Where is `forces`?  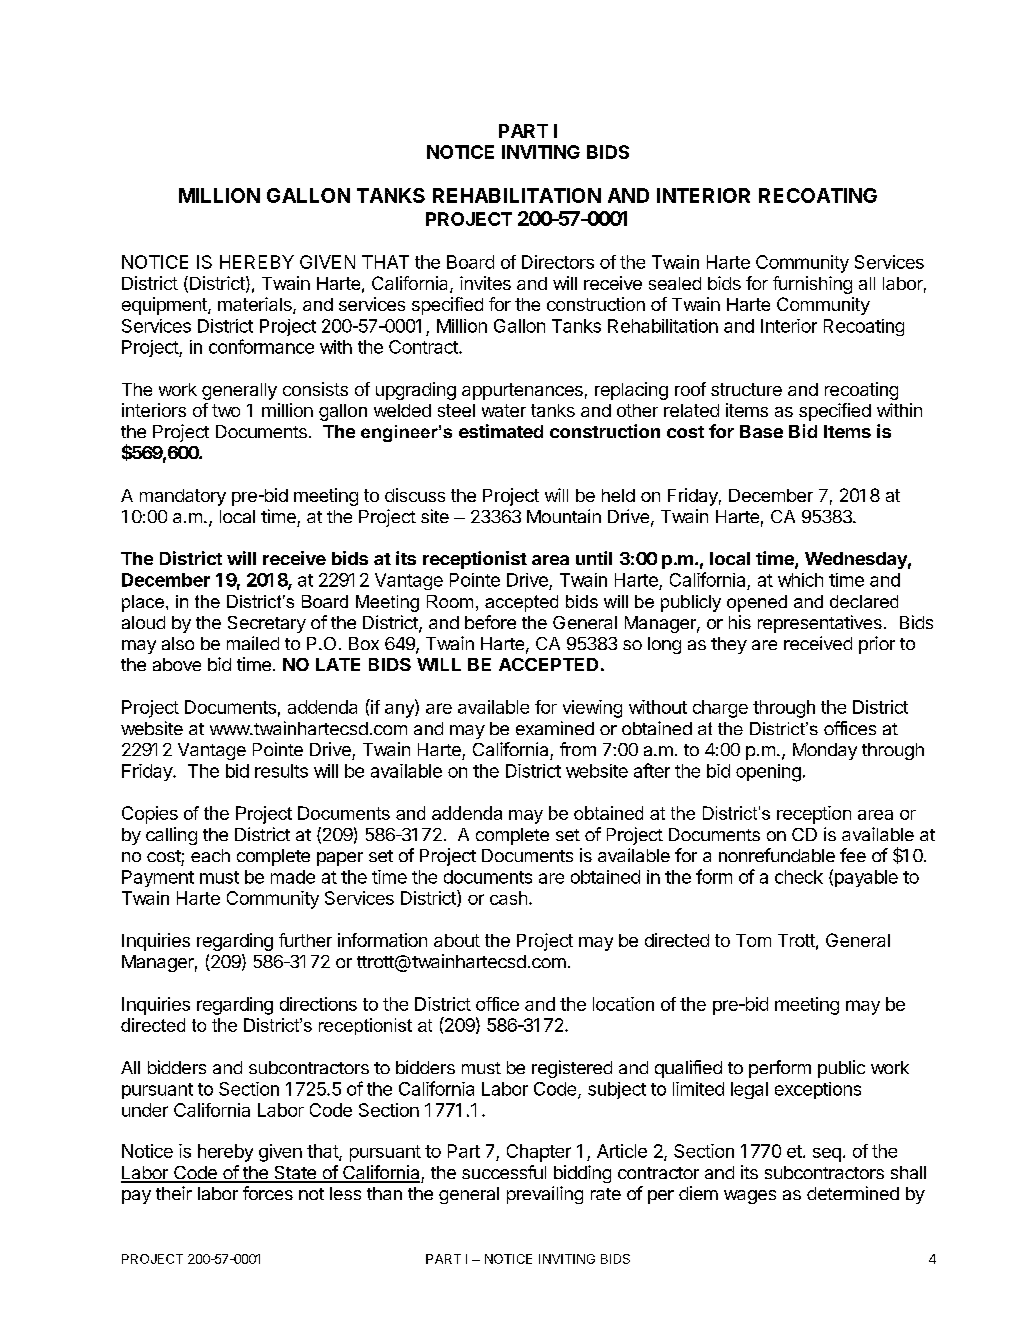 forces is located at coordinates (268, 1193).
